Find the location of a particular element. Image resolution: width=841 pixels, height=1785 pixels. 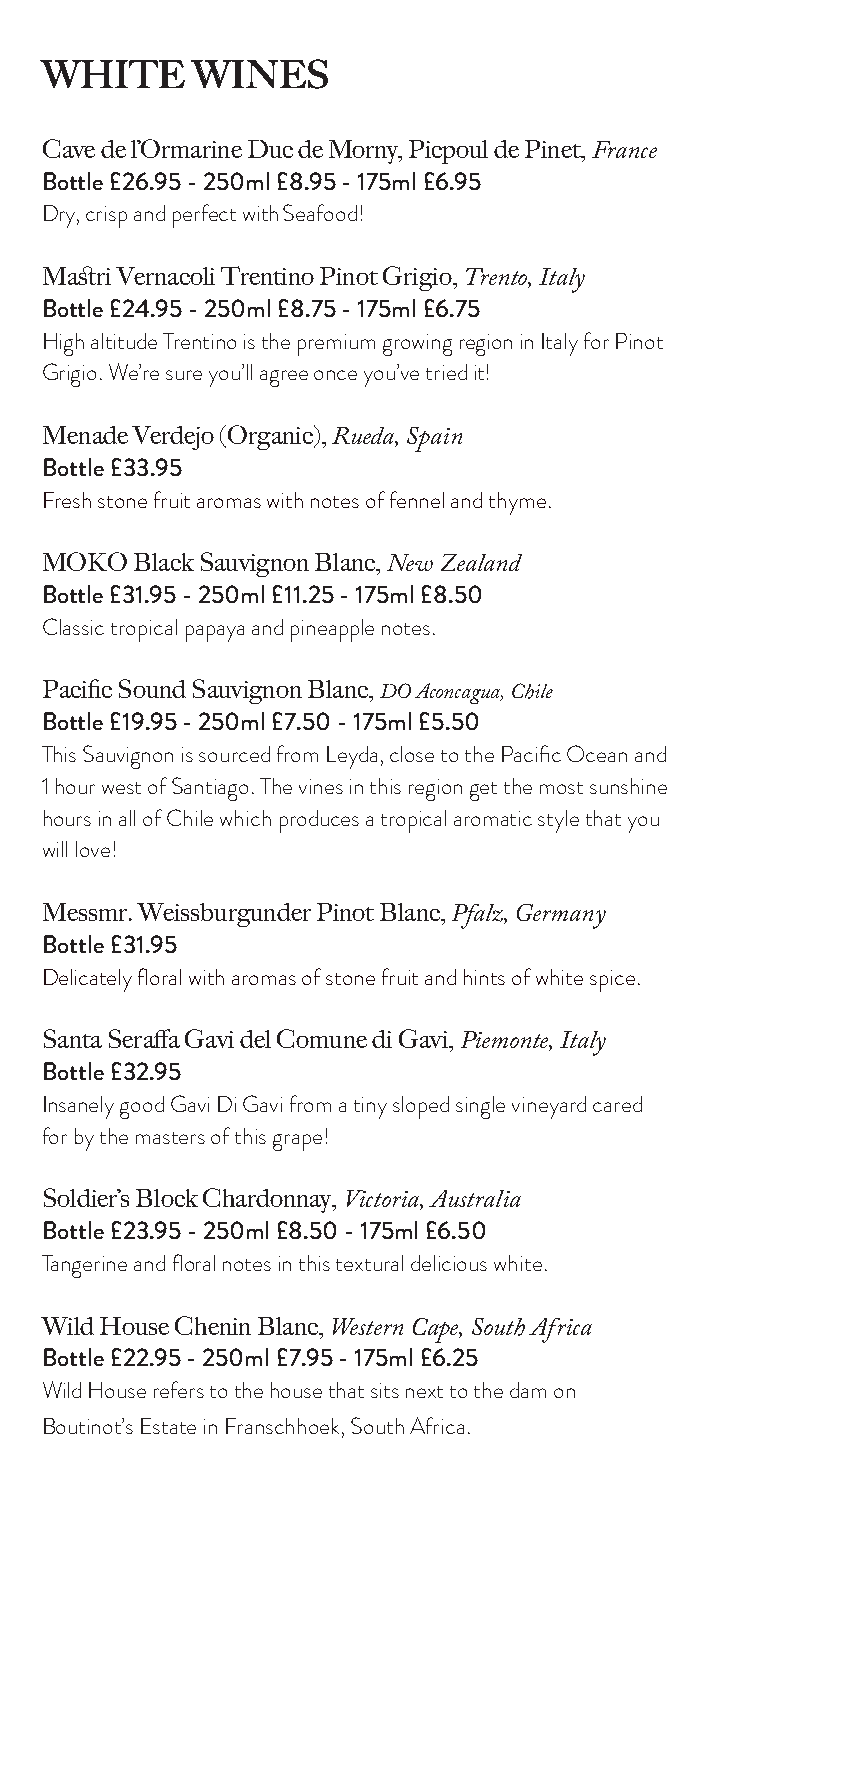

all is located at coordinates (127, 818).
